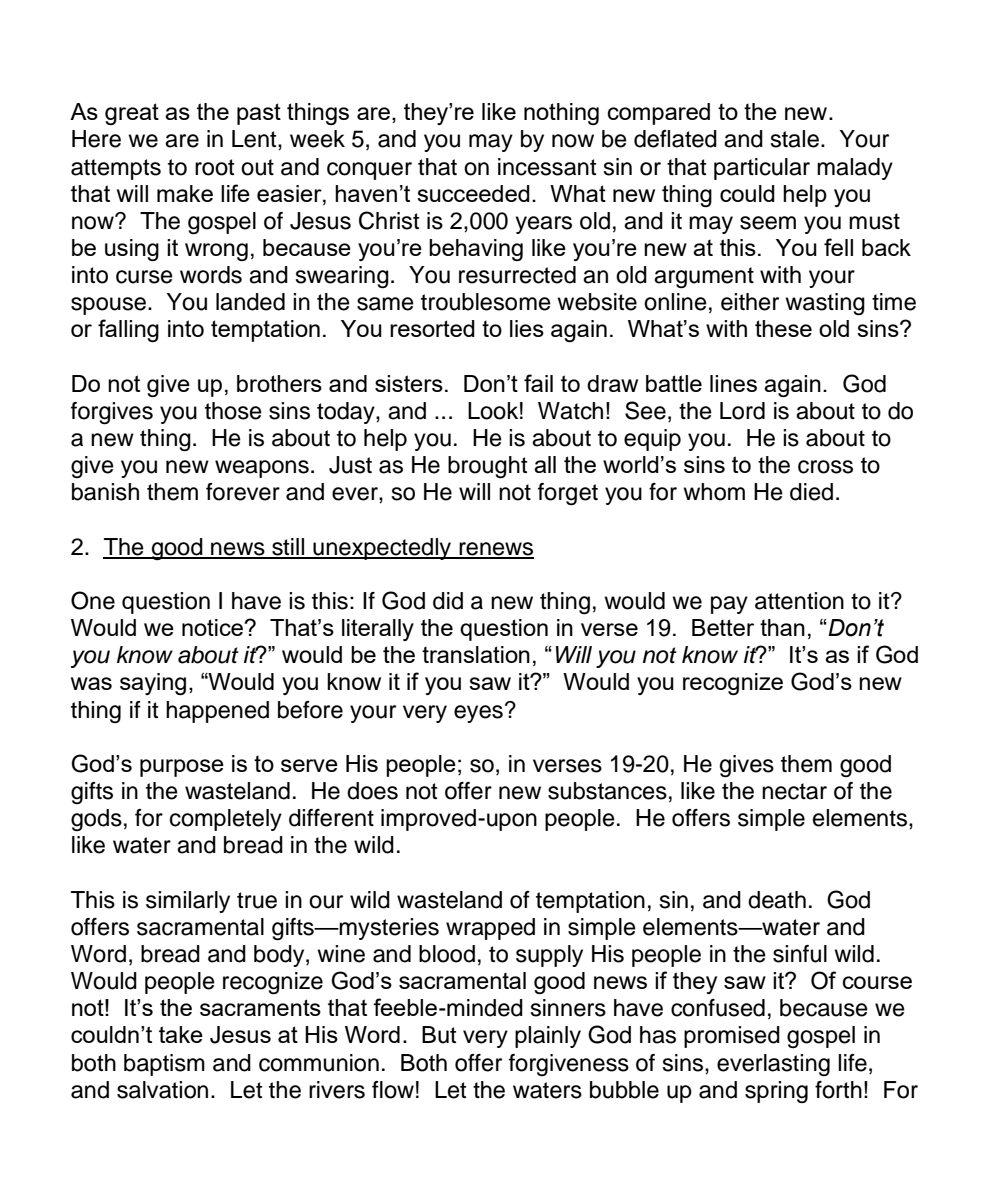 The image size is (991, 1204). Describe the element at coordinates (776, 1092) in the screenshot. I see `spring` at that location.
